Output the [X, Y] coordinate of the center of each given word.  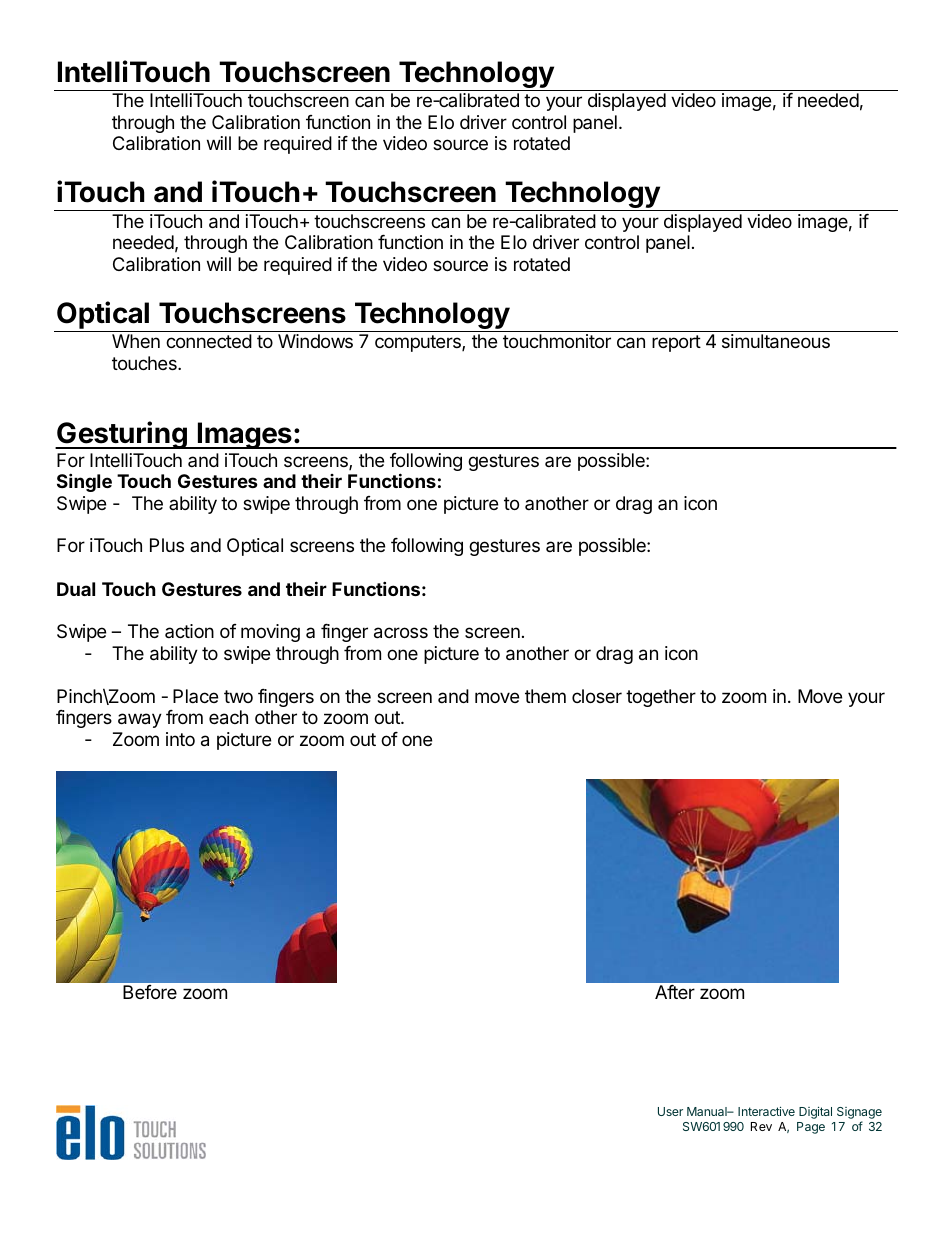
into [180, 739]
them [545, 696]
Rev [761, 1126]
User [670, 1111]
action [189, 631]
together [661, 698]
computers [419, 343]
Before [150, 992]
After [675, 992]
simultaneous [776, 341]
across [401, 633]
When [136, 341]
